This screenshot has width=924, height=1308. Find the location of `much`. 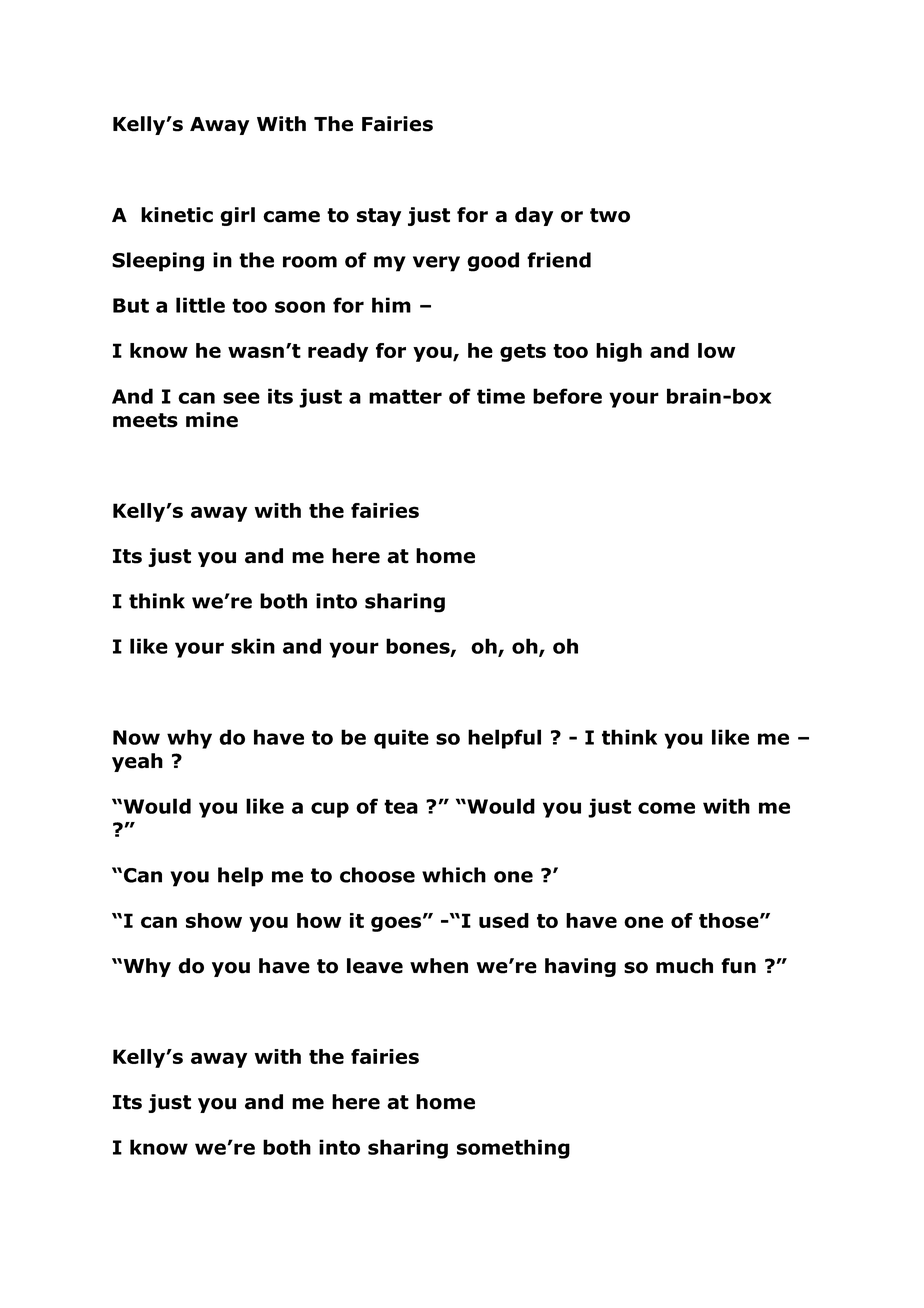

much is located at coordinates (684, 966).
